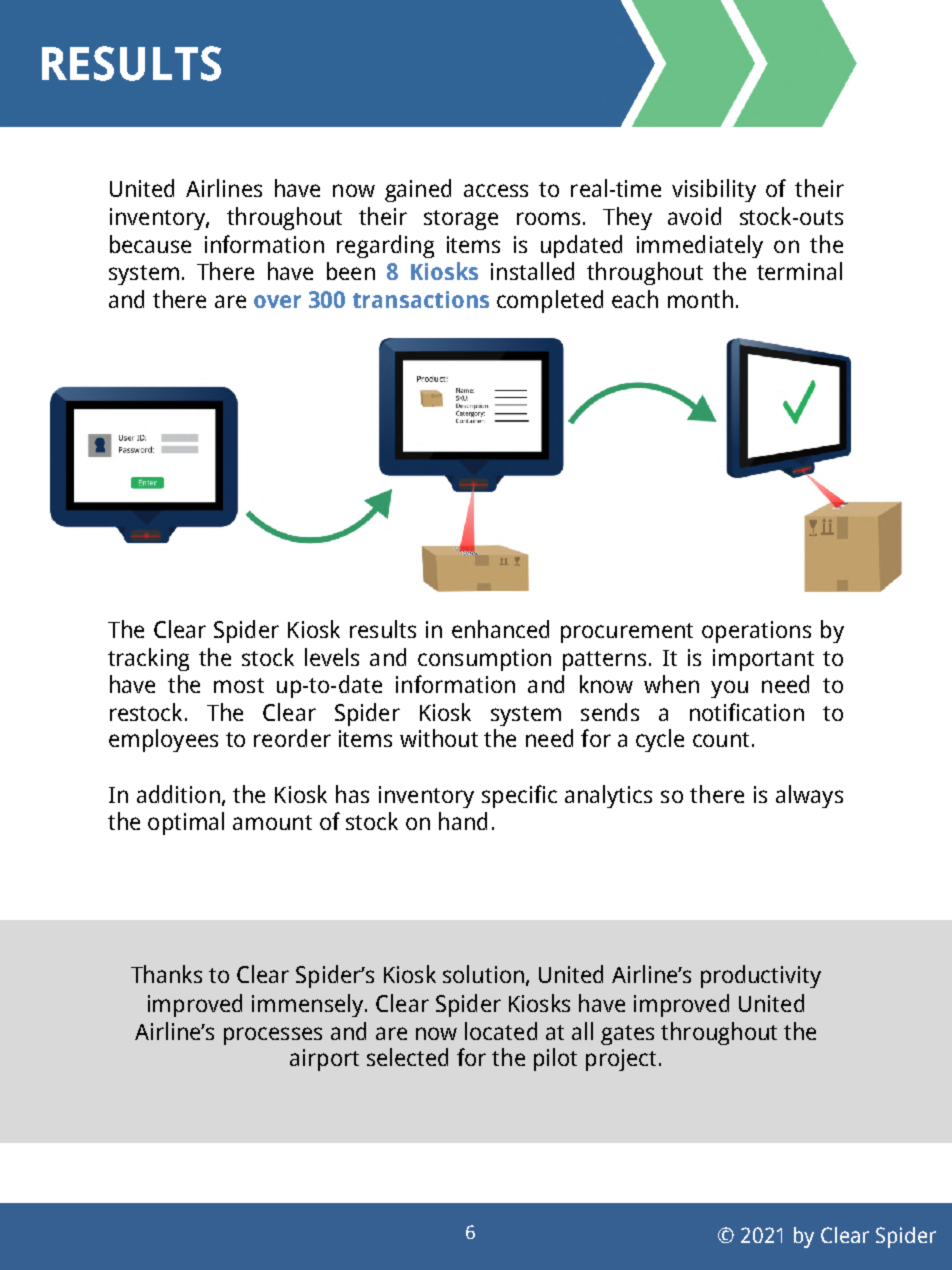 Image resolution: width=952 pixels, height=1270 pixels. Describe the element at coordinates (700, 299) in the screenshot. I see `month` at that location.
